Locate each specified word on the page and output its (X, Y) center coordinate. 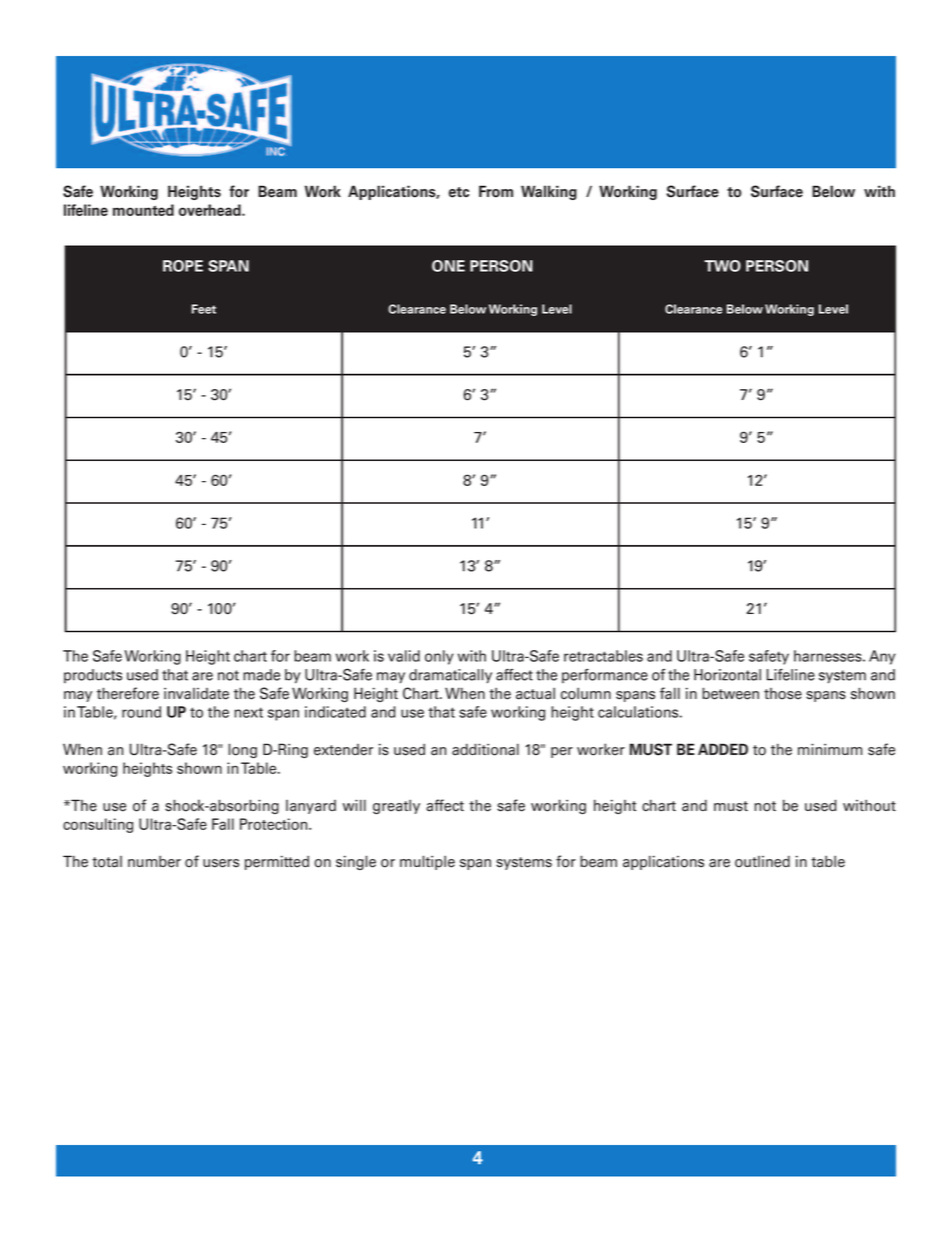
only (439, 657)
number (154, 861)
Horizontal (727, 675)
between (730, 693)
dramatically (450, 676)
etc (459, 192)
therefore (128, 693)
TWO (722, 266)
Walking (549, 192)
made (261, 675)
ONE (448, 266)
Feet (204, 309)
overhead (211, 210)
